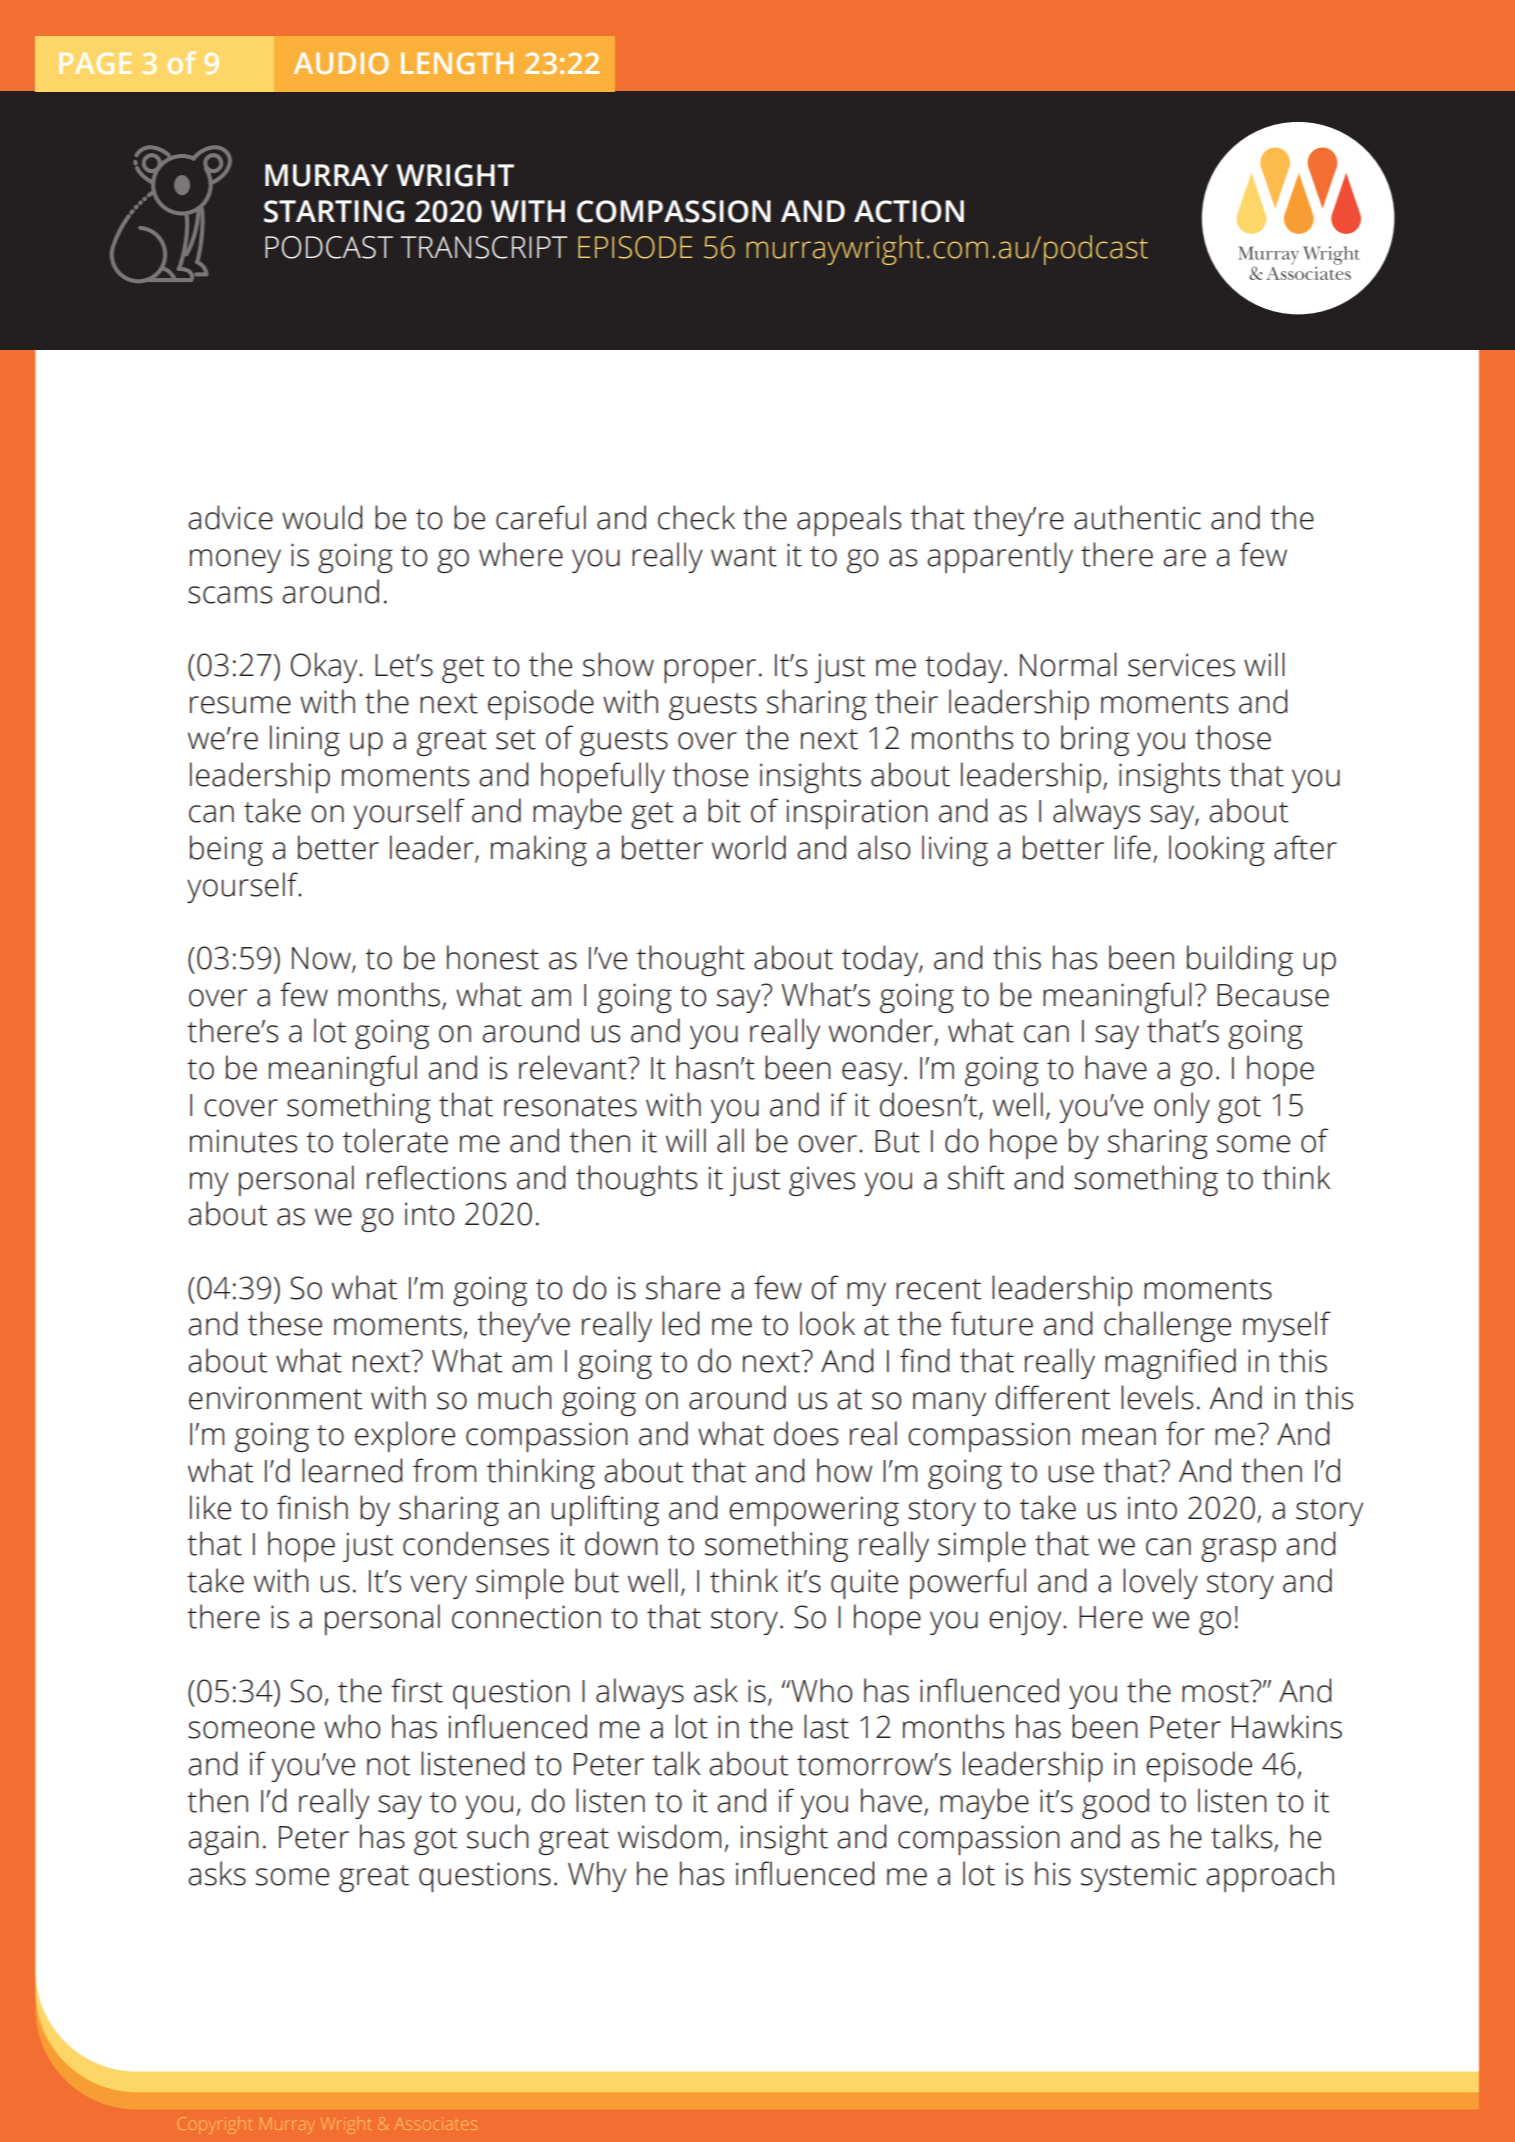  I want to click on Now, so click(322, 959).
